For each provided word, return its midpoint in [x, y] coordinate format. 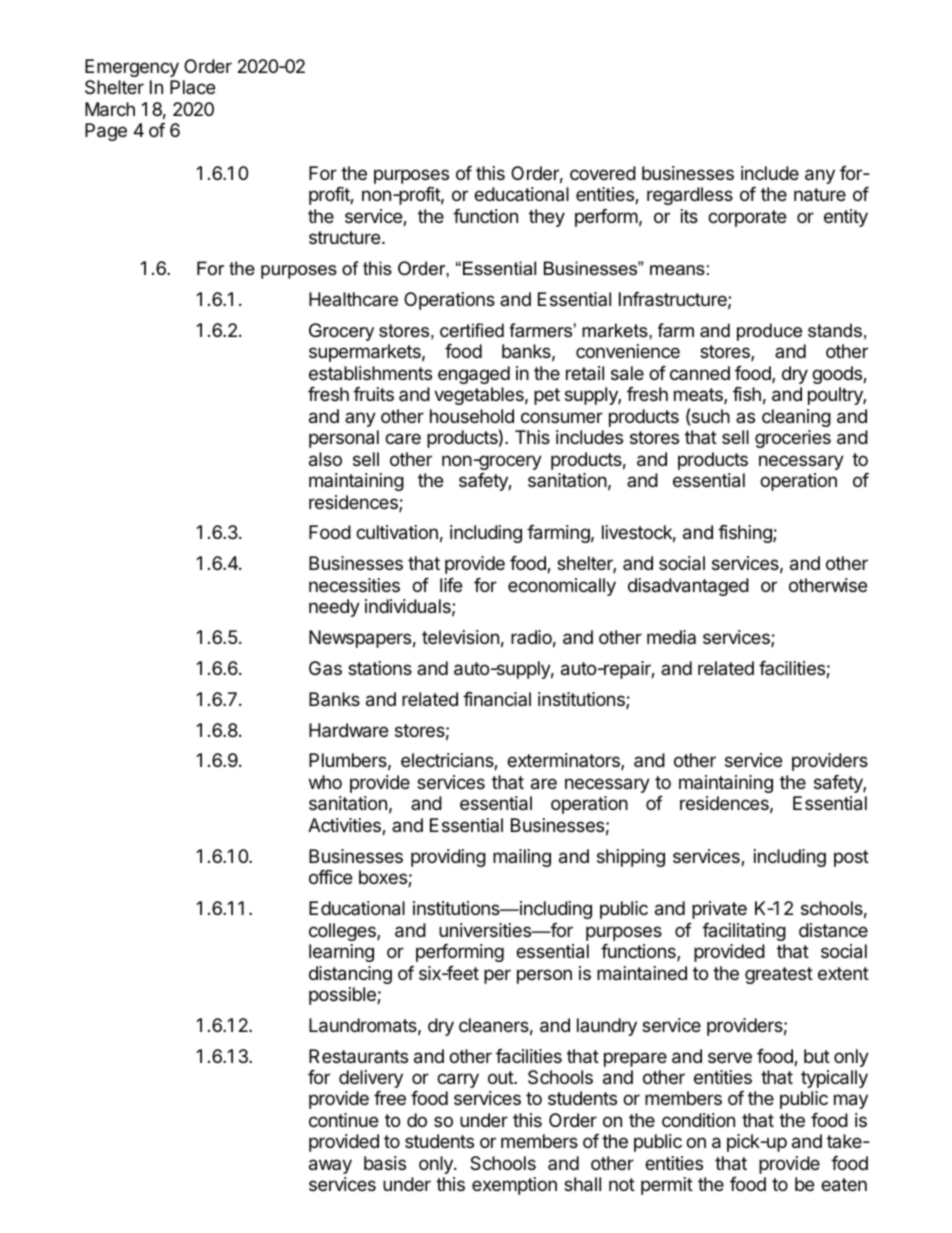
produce [769, 332]
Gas [325, 668]
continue [343, 1120]
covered [603, 173]
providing [448, 858]
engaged [474, 375]
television [460, 637]
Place [192, 87]
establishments [370, 373]
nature [820, 195]
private [719, 910]
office [330, 877]
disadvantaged [688, 587]
